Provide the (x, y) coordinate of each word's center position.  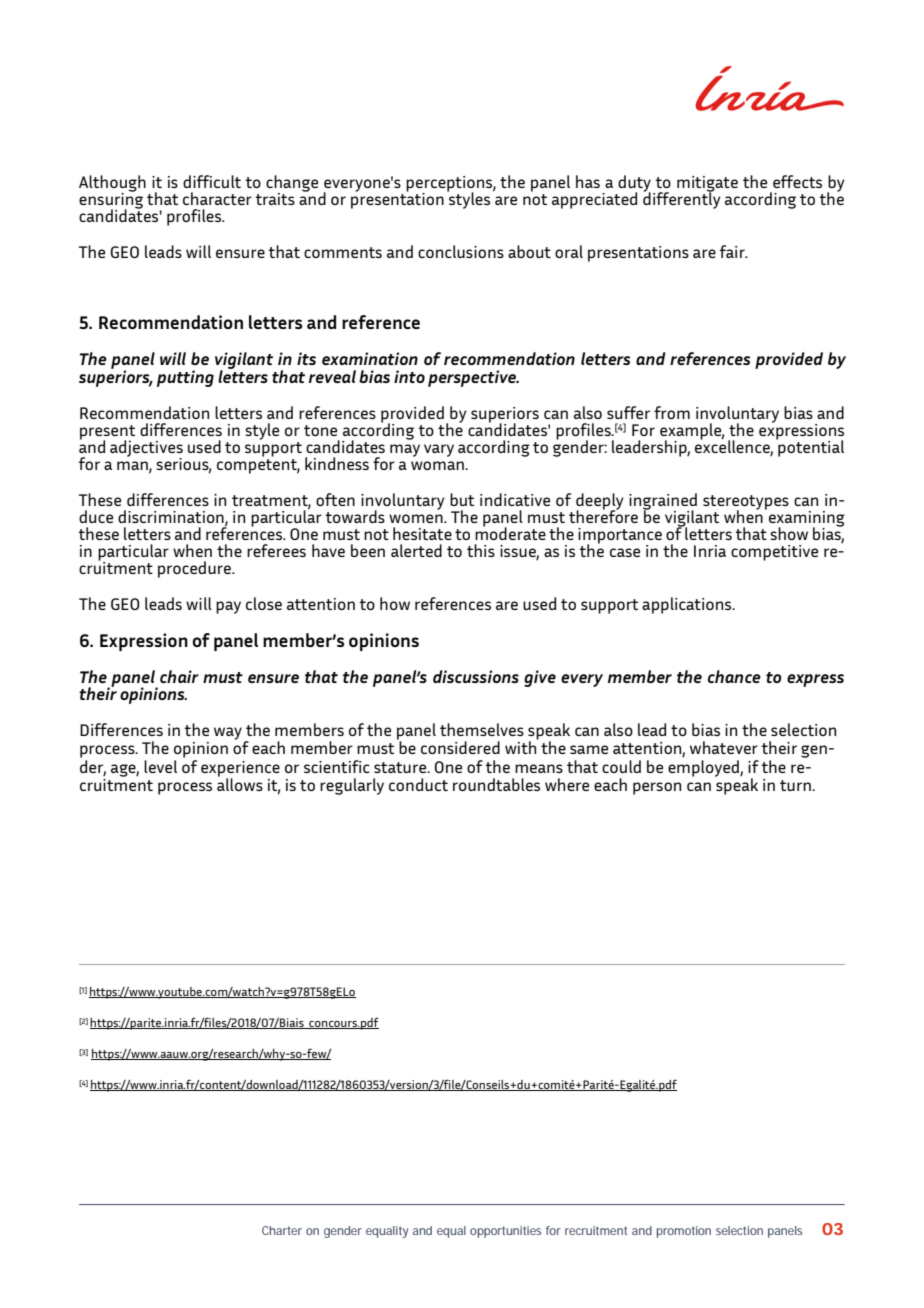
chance (734, 676)
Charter (282, 1230)
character (217, 198)
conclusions (461, 251)
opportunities (505, 1232)
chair (179, 676)
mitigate (707, 185)
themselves (482, 729)
